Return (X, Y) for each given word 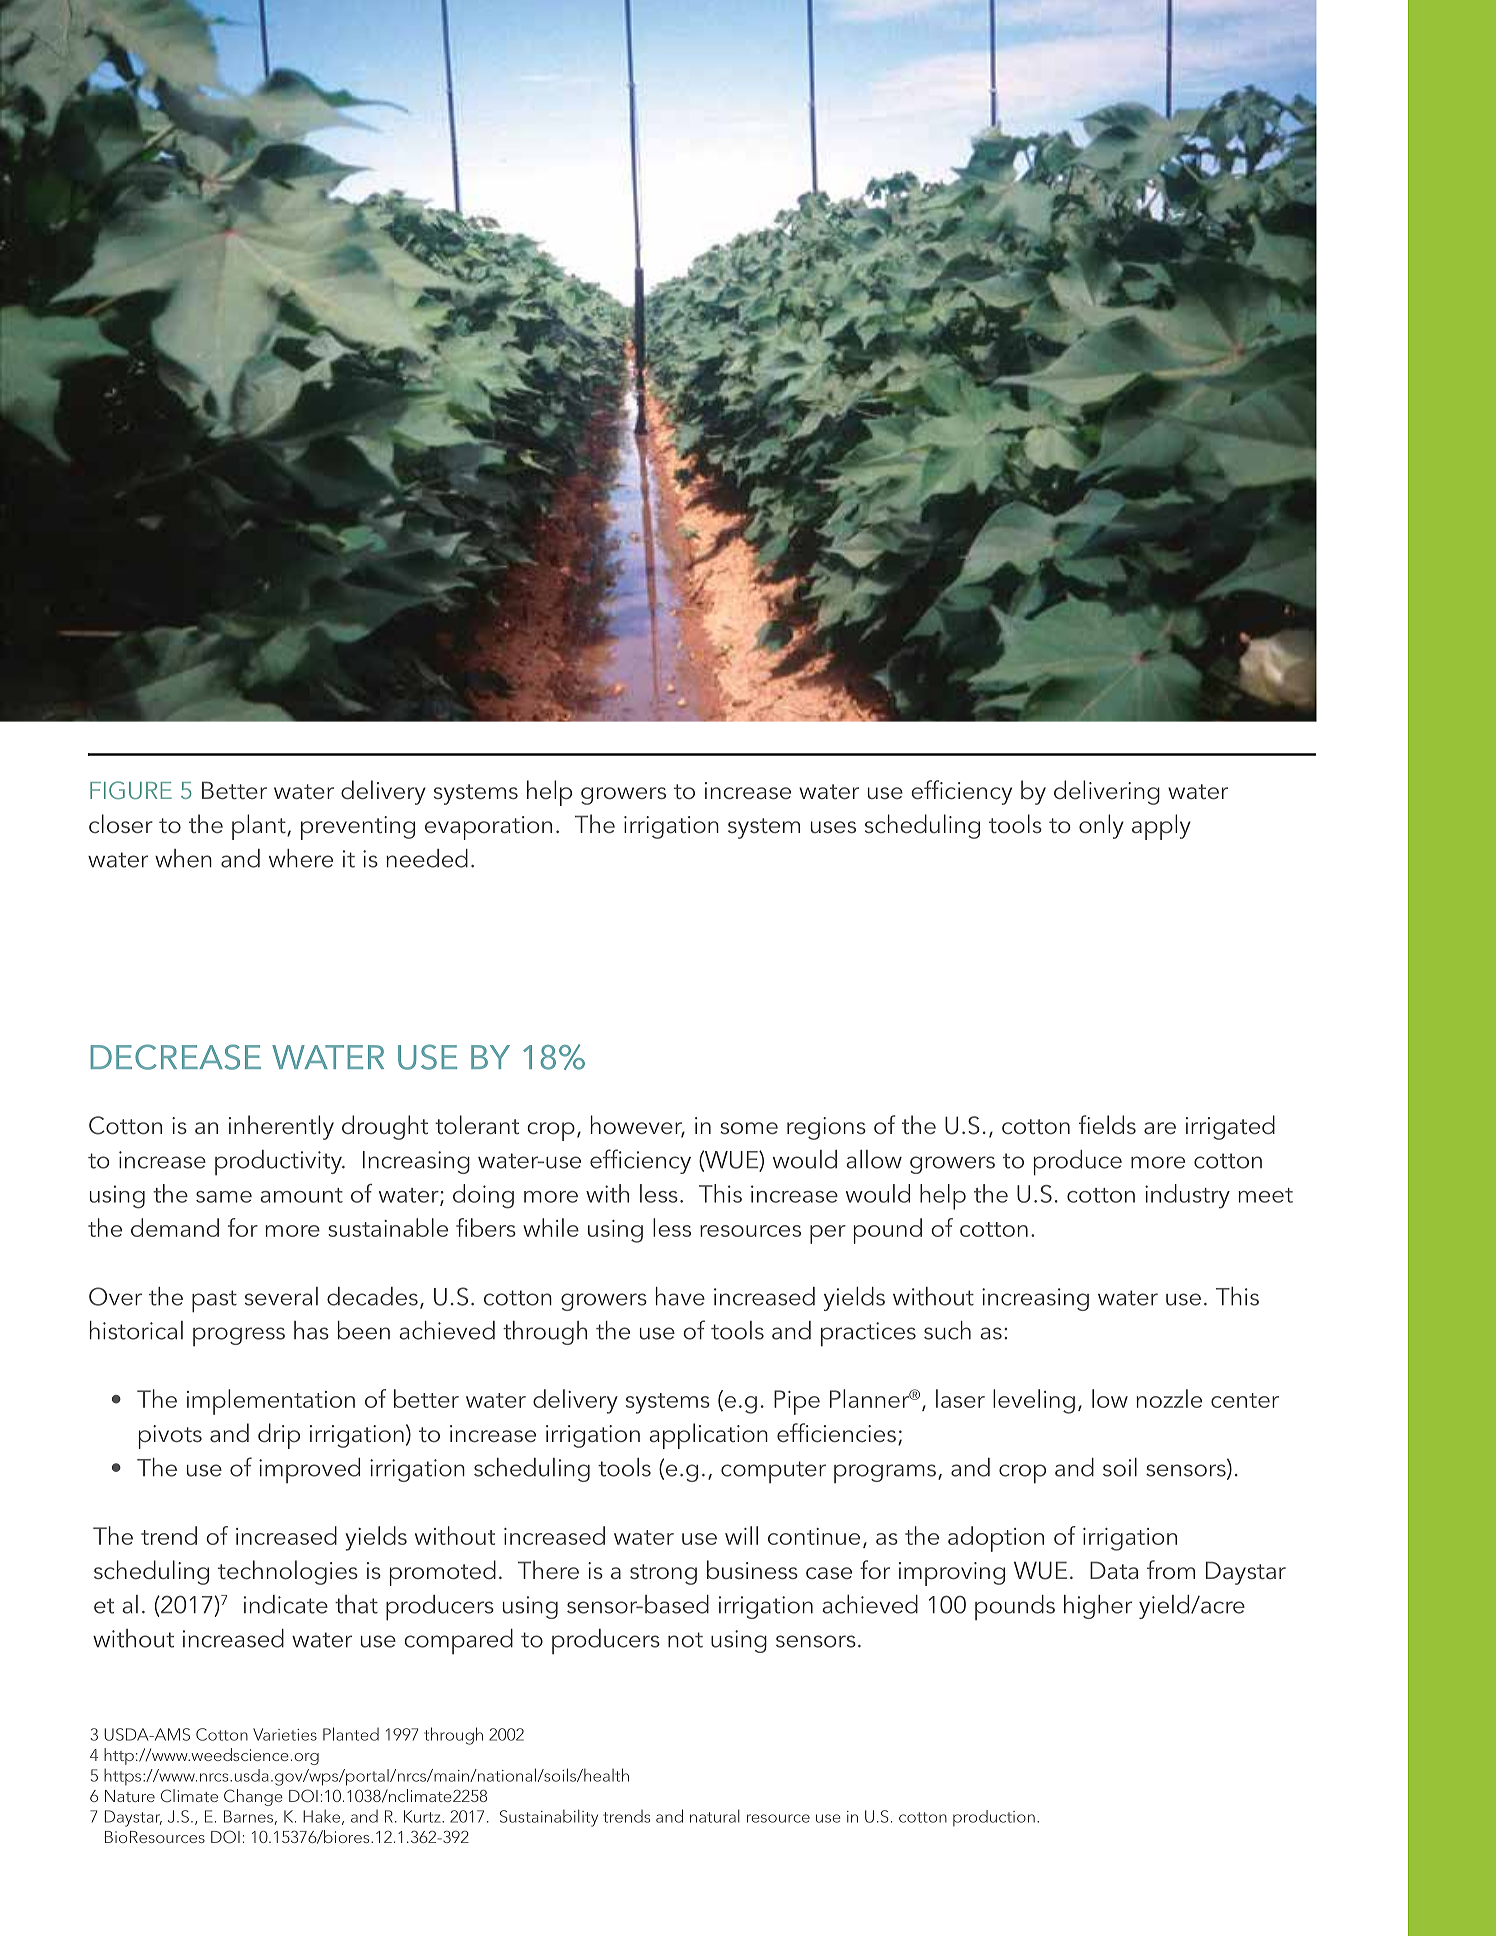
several (281, 1296)
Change (253, 1797)
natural (715, 1816)
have (680, 1296)
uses (833, 827)
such (947, 1330)
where (301, 858)
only (1101, 826)
